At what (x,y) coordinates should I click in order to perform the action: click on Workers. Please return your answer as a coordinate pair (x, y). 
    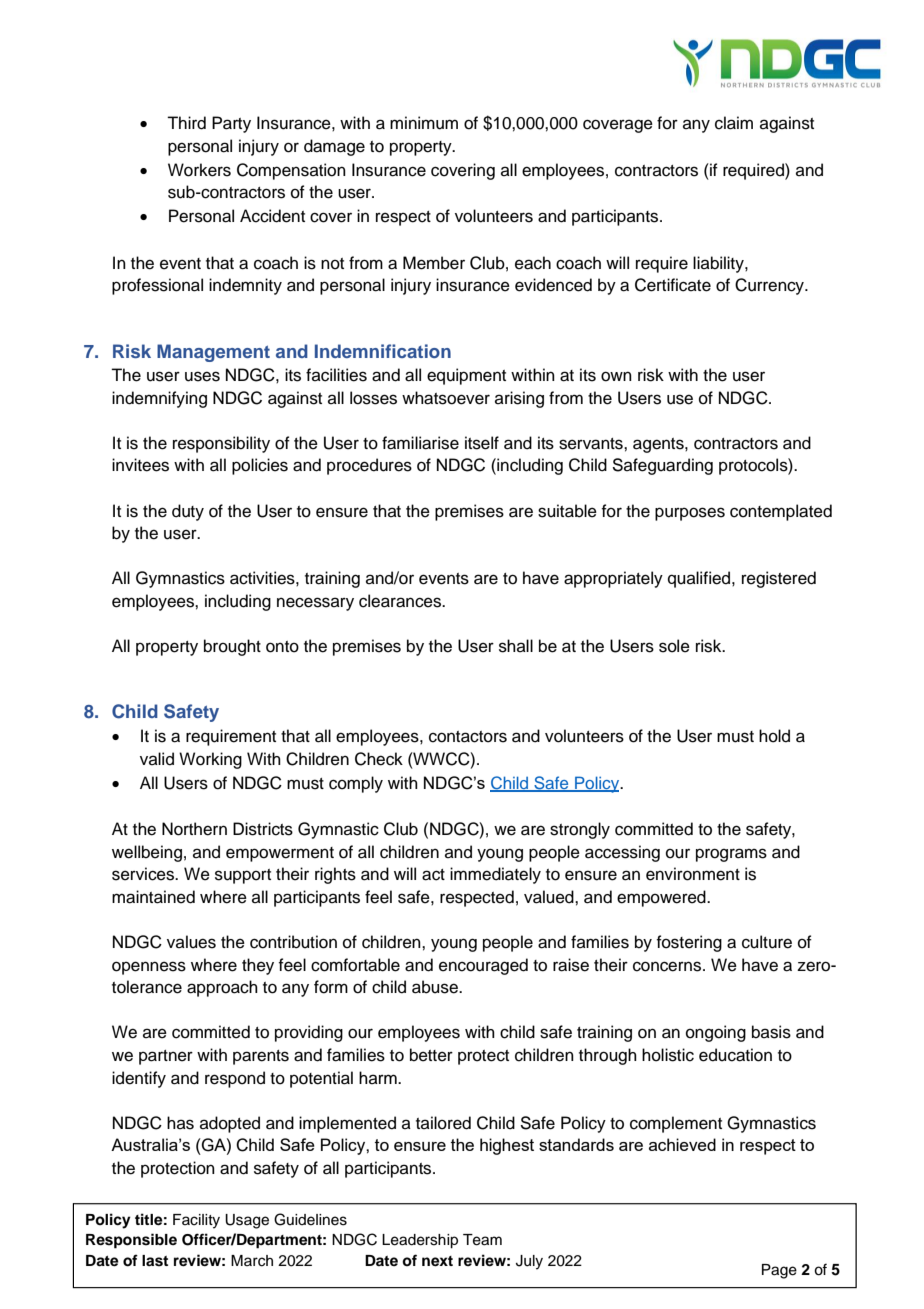
    Looking at the image, I should click on (199, 170).
